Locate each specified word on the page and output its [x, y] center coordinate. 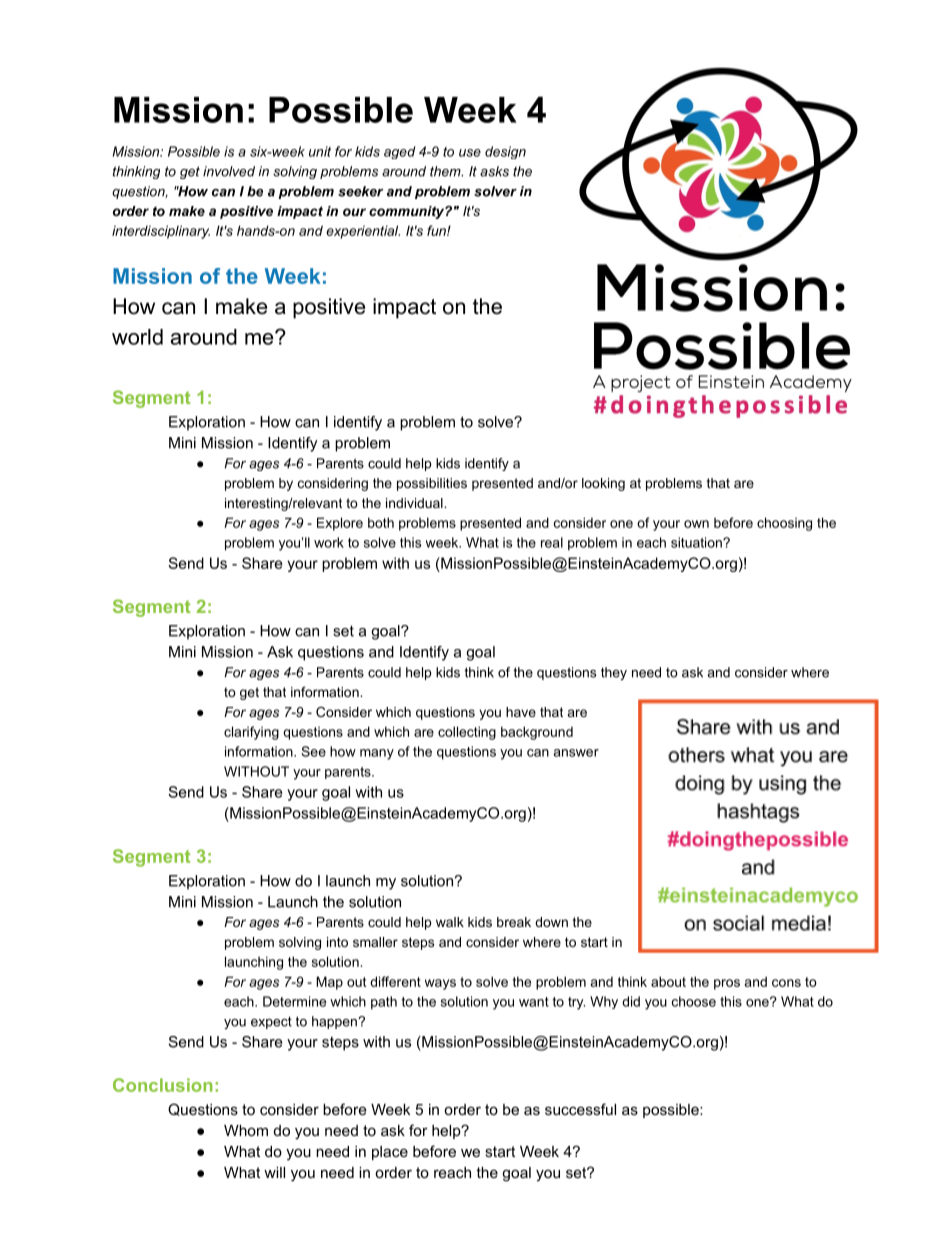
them [446, 171]
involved [229, 171]
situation [697, 542]
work [329, 542]
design [505, 152]
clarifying [251, 733]
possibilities [432, 484]
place [390, 1153]
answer [576, 753]
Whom [246, 1130]
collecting [467, 733]
